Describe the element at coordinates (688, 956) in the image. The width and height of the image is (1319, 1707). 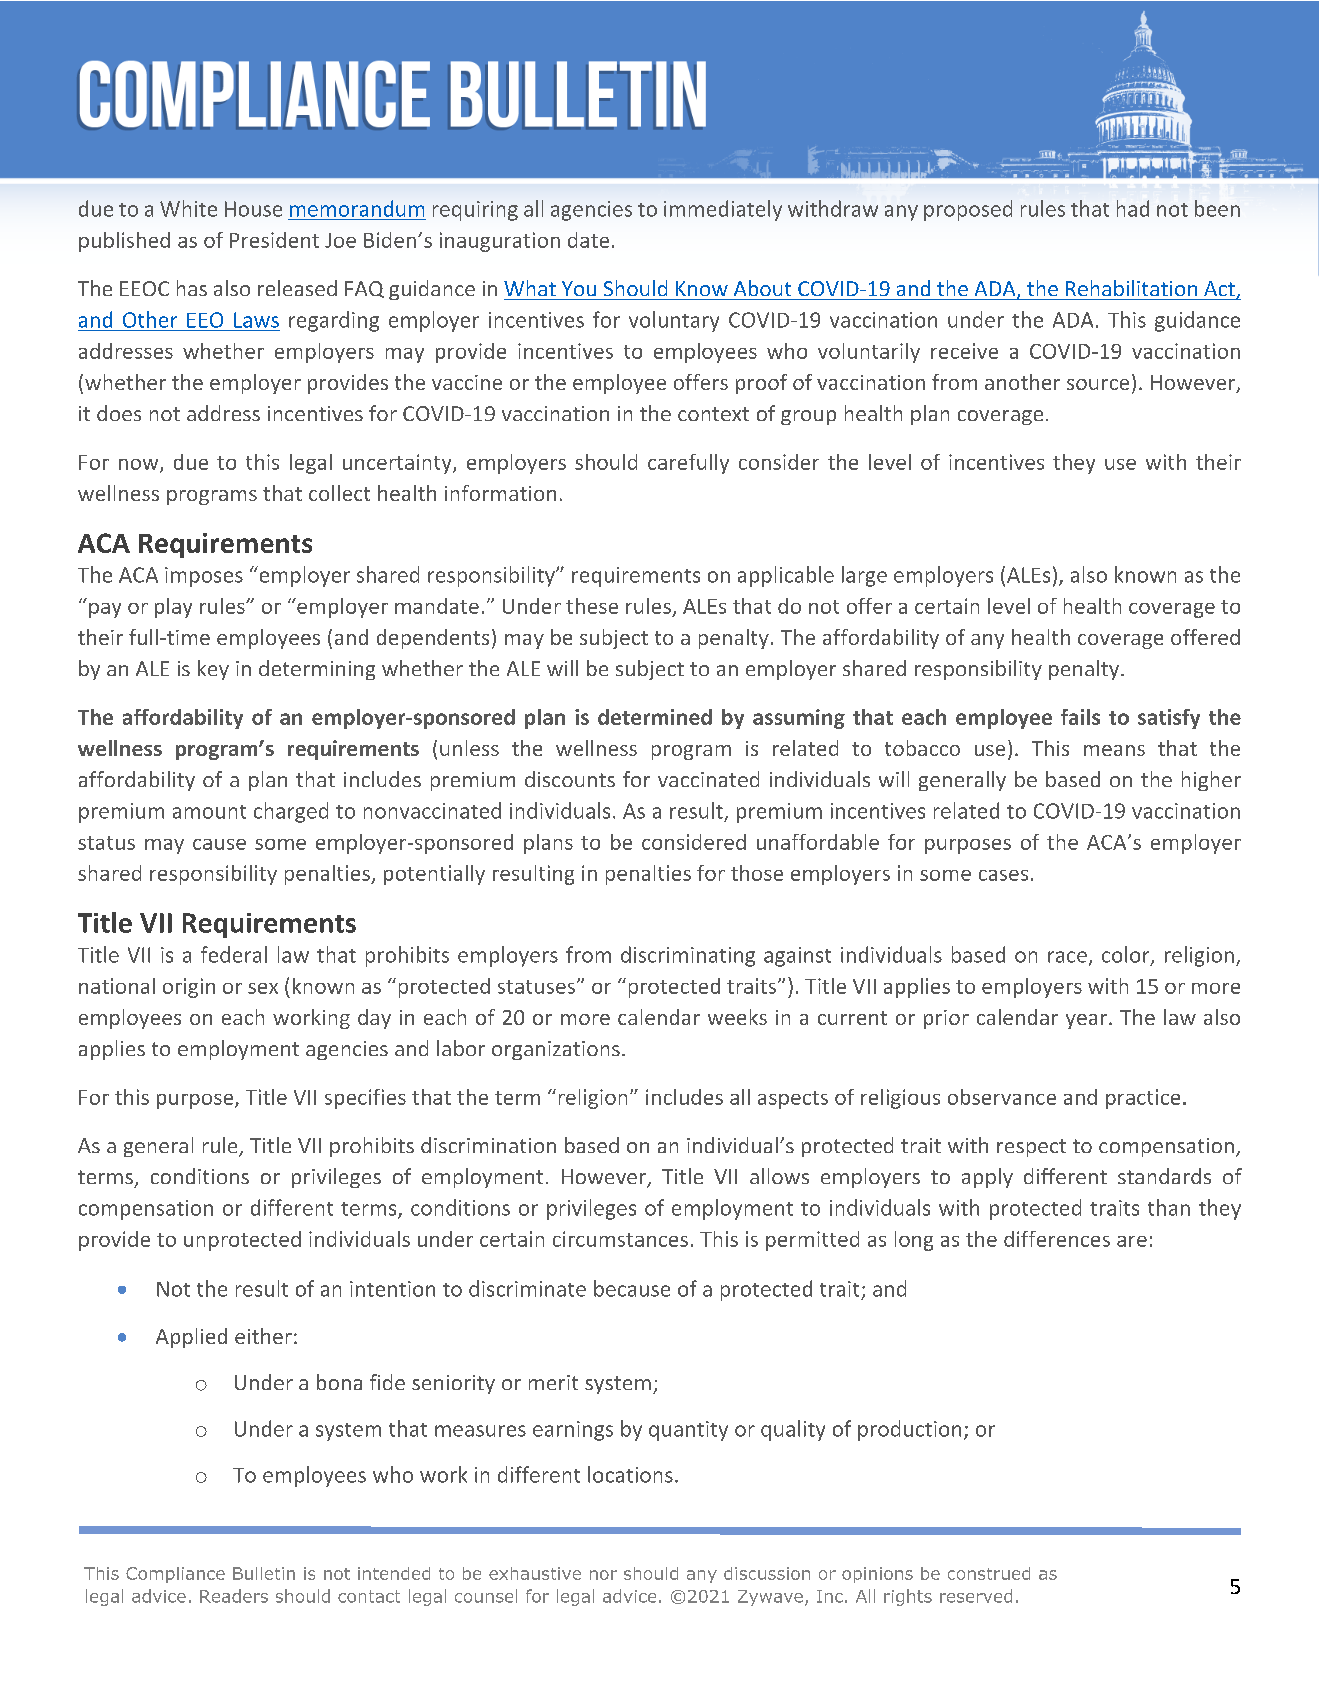
I see `discriminating` at that location.
